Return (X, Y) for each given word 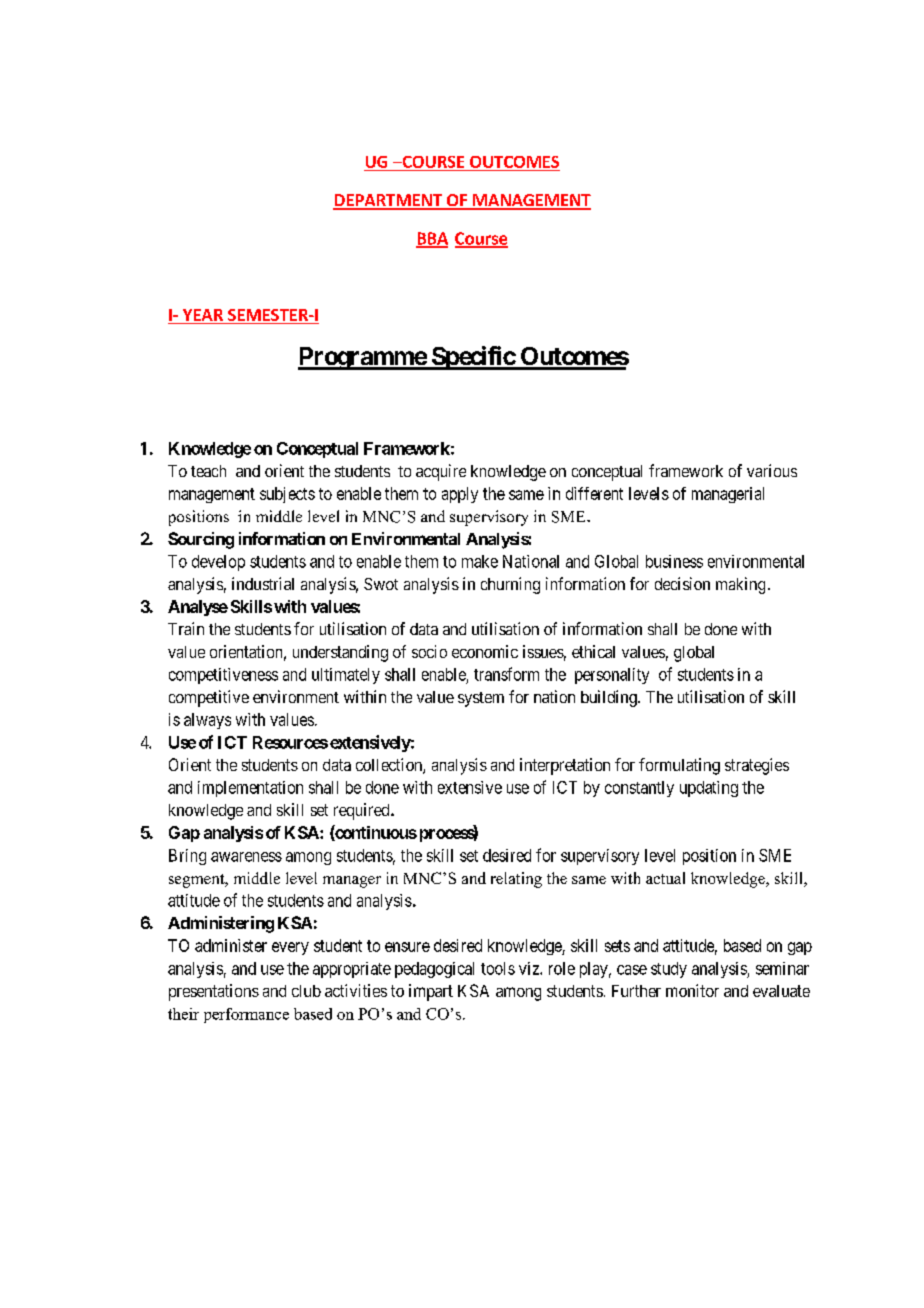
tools (498, 968)
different (594, 493)
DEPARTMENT (388, 201)
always (207, 721)
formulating (679, 766)
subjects (287, 495)
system (481, 699)
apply (460, 495)
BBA (432, 239)
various (772, 470)
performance (246, 1015)
